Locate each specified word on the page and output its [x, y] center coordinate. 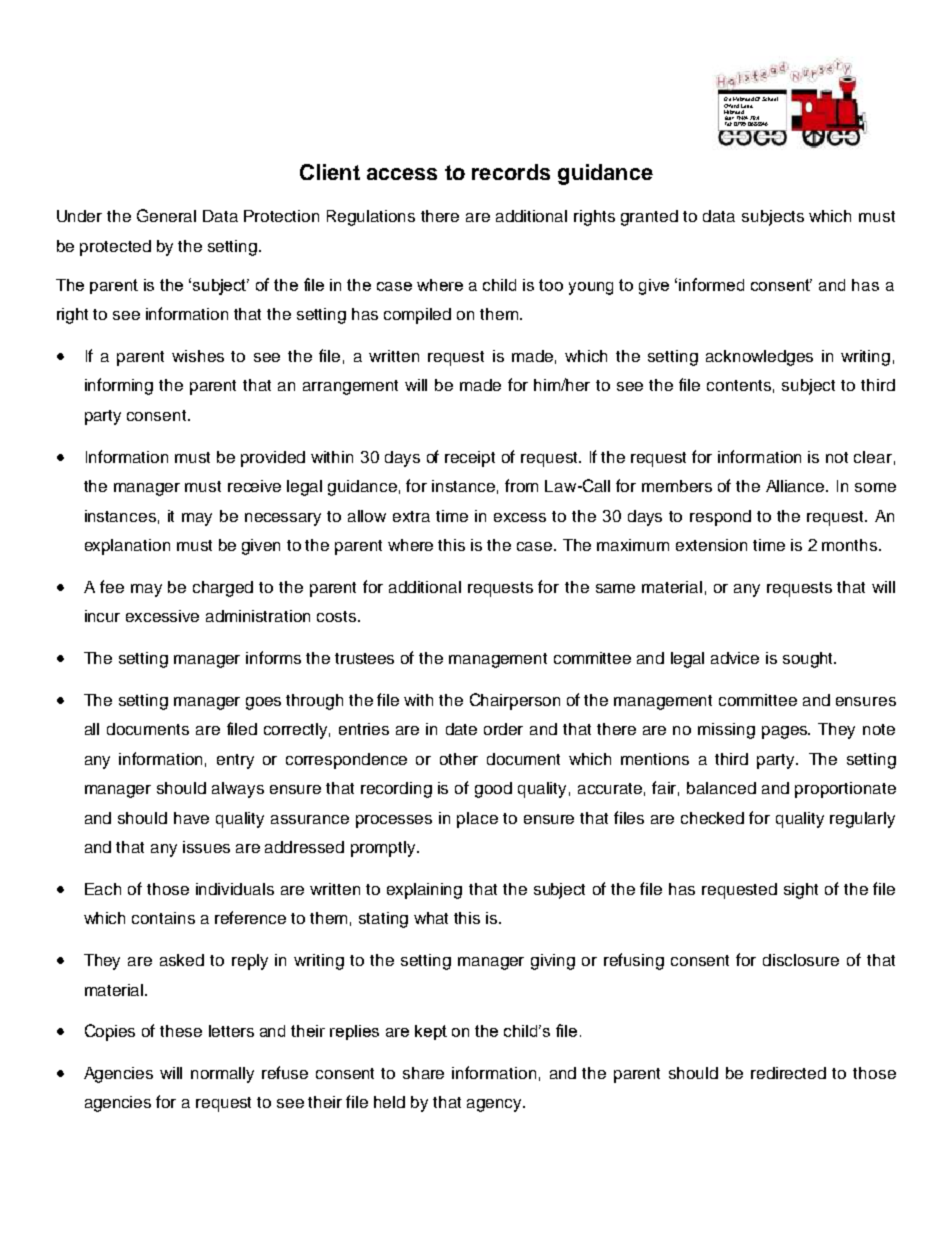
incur [102, 616]
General [166, 215]
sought [809, 660]
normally [222, 1075]
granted [649, 218]
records [511, 172]
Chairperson [515, 701]
